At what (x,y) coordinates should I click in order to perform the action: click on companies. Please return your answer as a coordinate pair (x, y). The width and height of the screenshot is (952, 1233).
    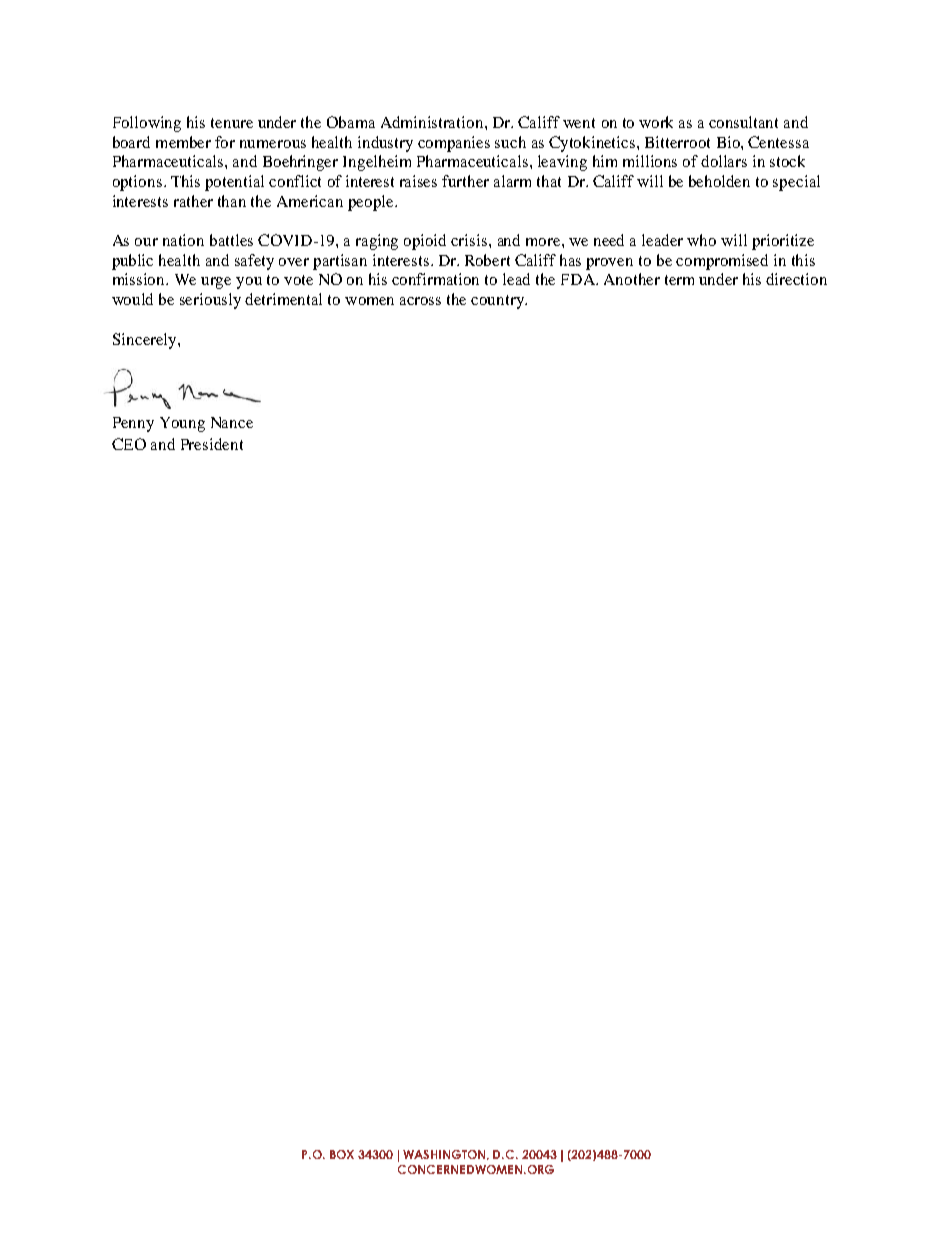
    Looking at the image, I should click on (454, 144).
